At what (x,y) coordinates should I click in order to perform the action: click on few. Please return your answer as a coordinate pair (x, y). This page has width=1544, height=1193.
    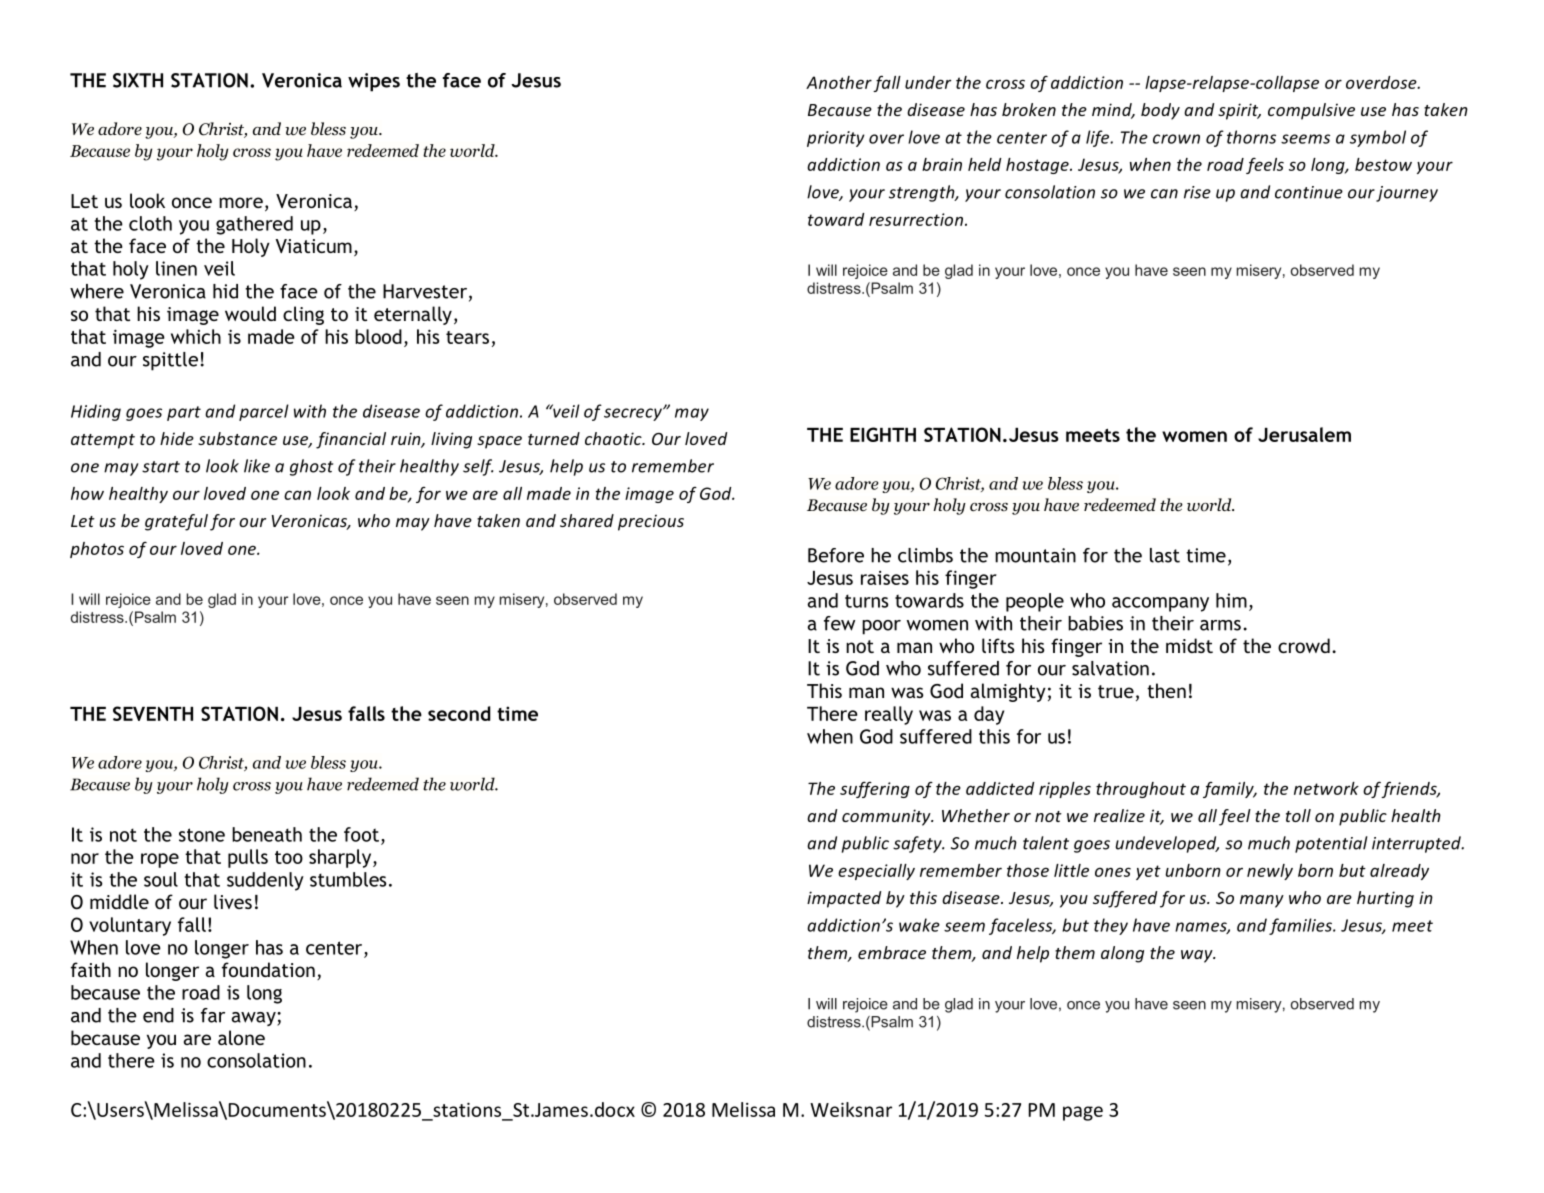
    Looking at the image, I should click on (839, 623).
